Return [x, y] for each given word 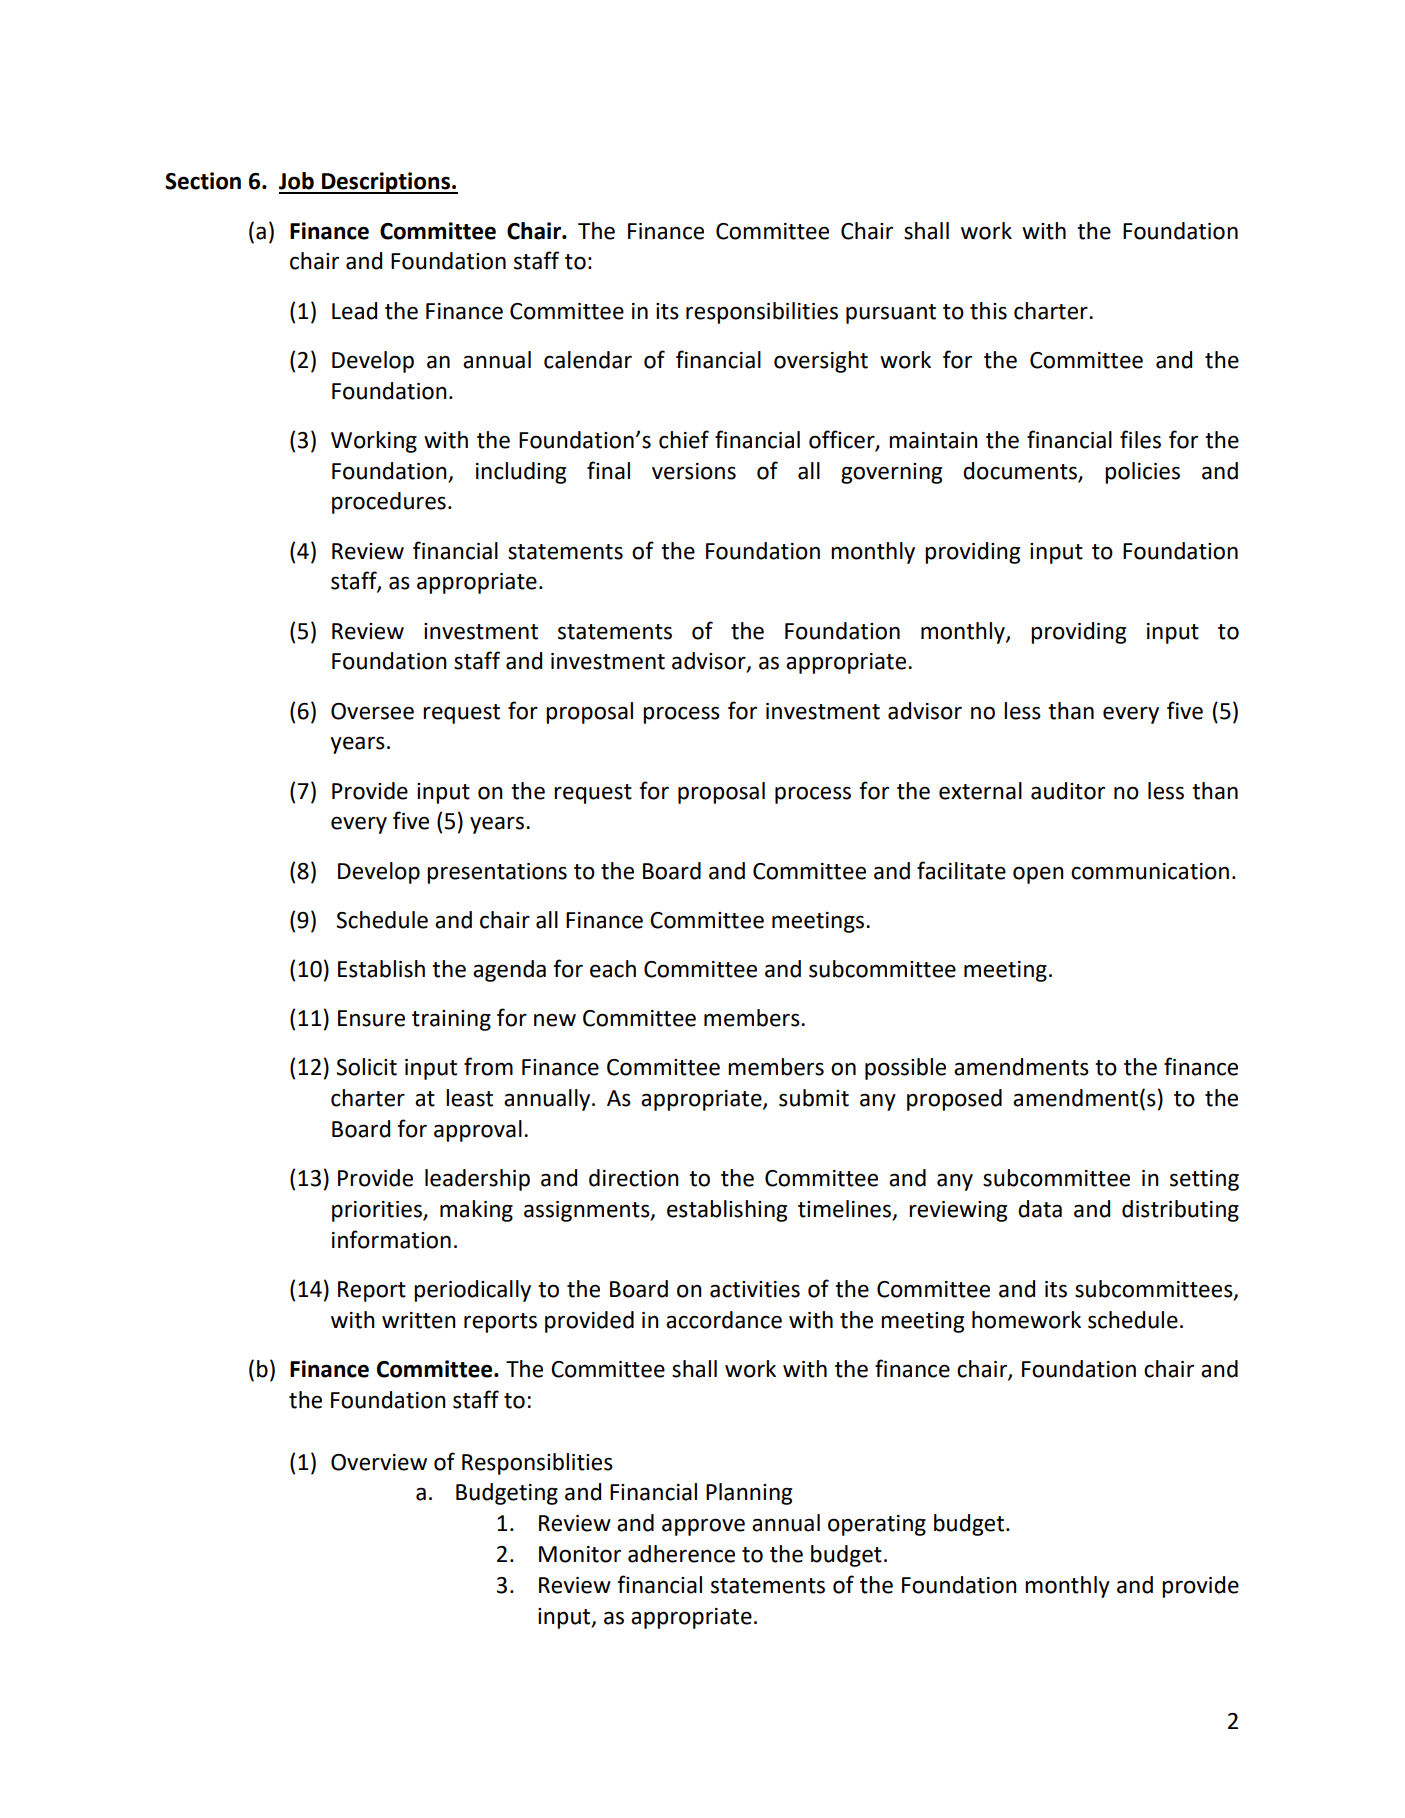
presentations [497, 873]
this [988, 311]
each [613, 969]
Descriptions [386, 183]
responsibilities [762, 313]
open [1038, 875]
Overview [379, 1462]
